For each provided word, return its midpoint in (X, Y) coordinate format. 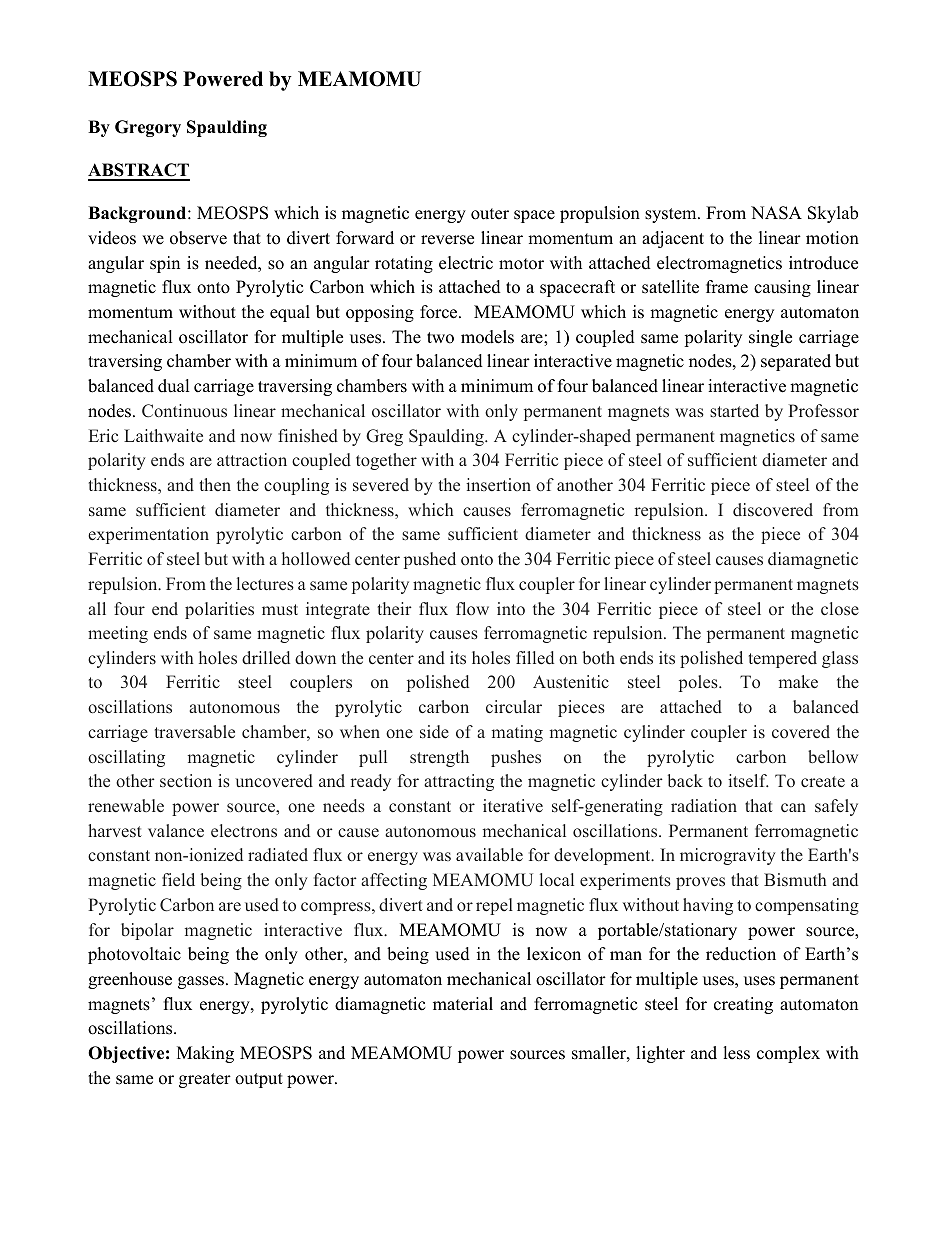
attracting (459, 782)
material (463, 1004)
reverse (447, 240)
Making (205, 1054)
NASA (776, 213)
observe (198, 238)
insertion (498, 484)
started (734, 410)
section (186, 780)
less (736, 1053)
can (793, 807)
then (215, 484)
